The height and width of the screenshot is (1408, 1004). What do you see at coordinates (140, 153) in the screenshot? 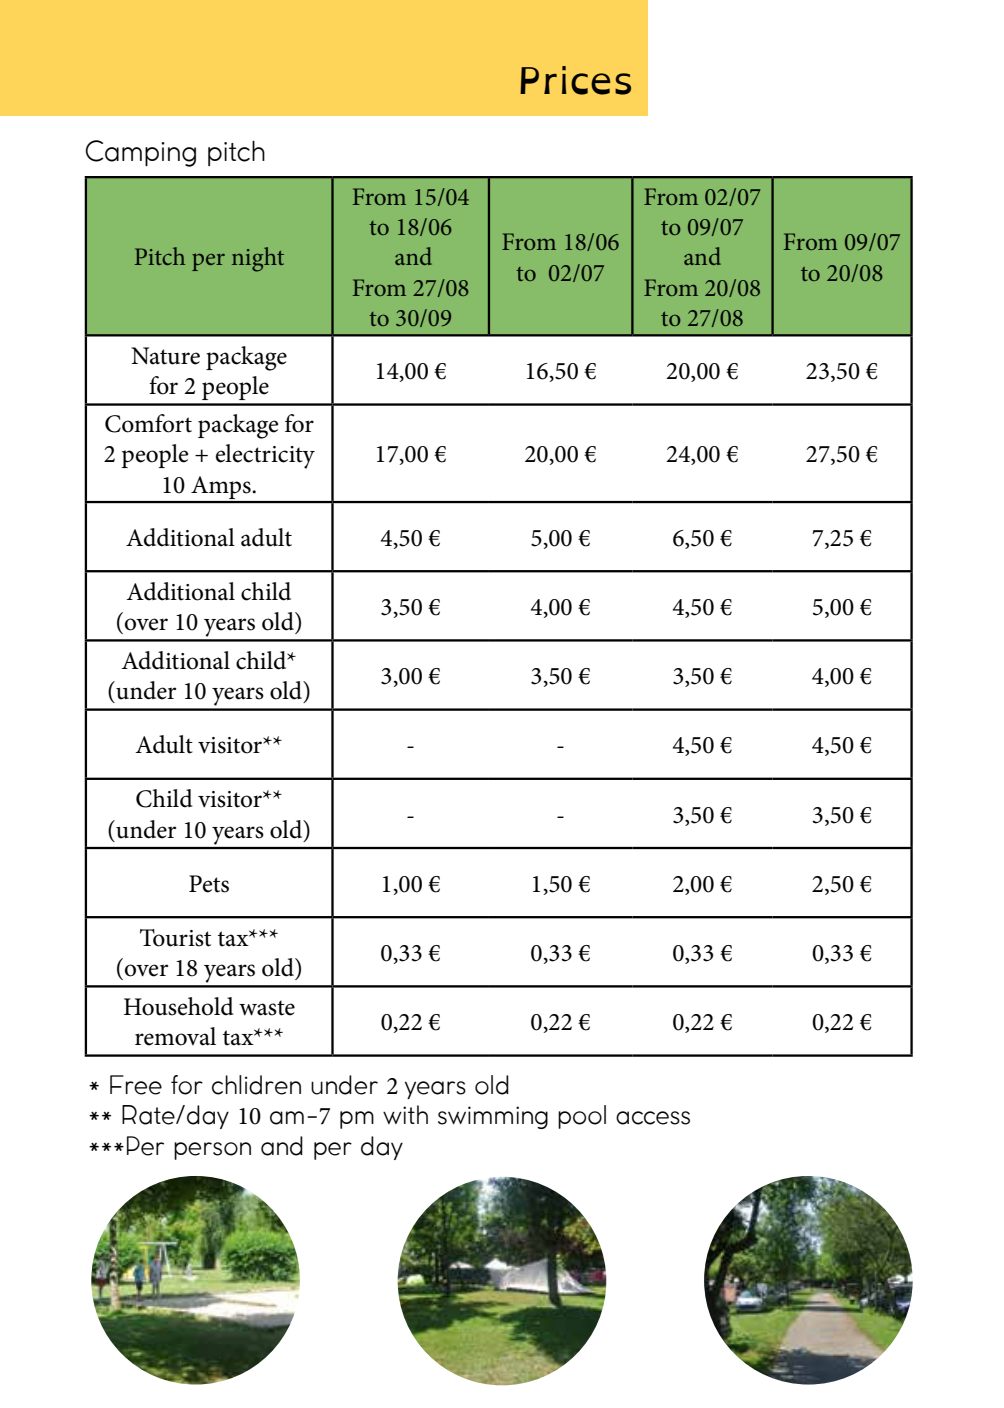
I see `Camping` at bounding box center [140, 153].
